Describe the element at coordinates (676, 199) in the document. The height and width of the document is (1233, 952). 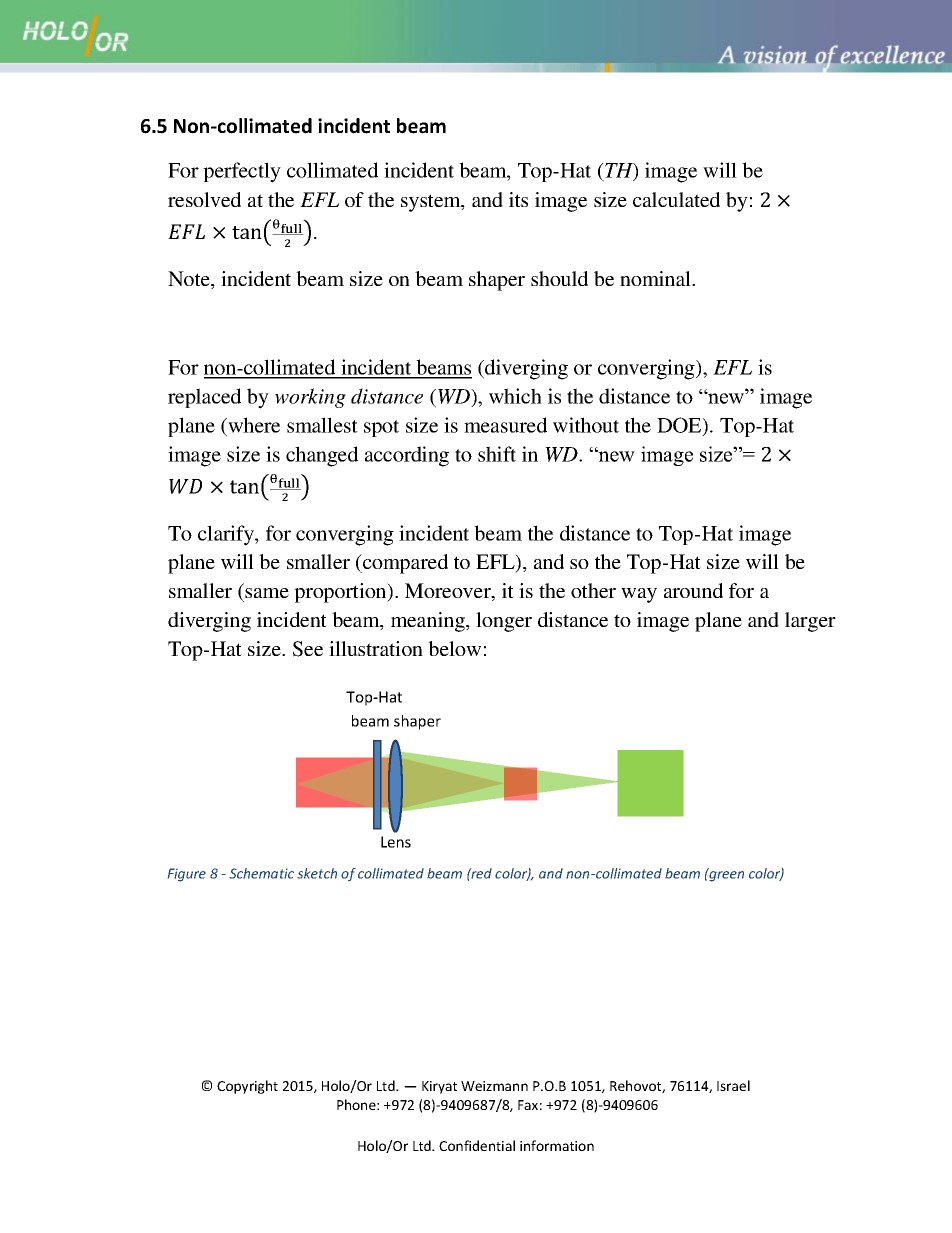
I see `calculated` at that location.
